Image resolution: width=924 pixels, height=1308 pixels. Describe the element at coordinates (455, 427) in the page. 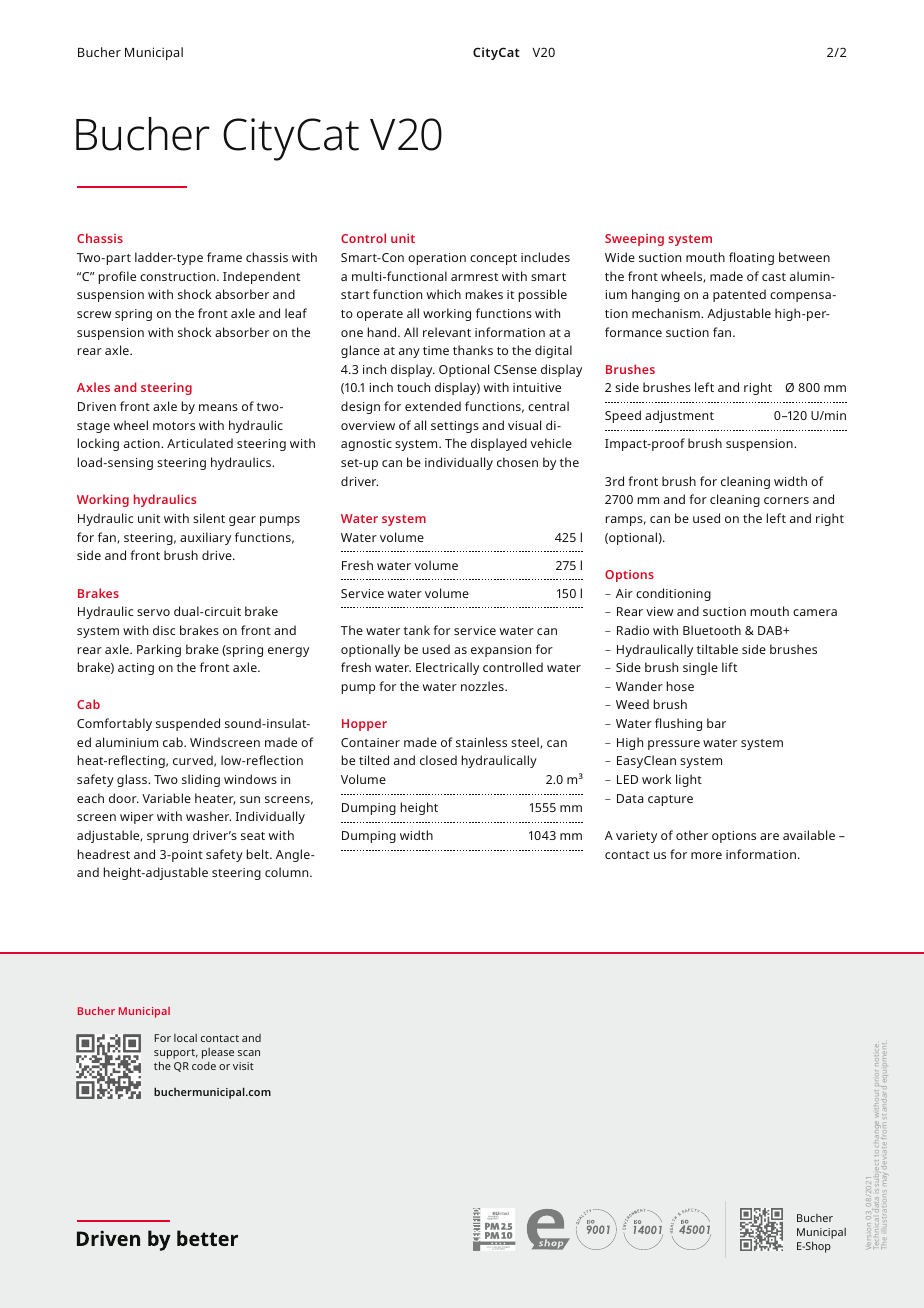

I see `settings` at that location.
